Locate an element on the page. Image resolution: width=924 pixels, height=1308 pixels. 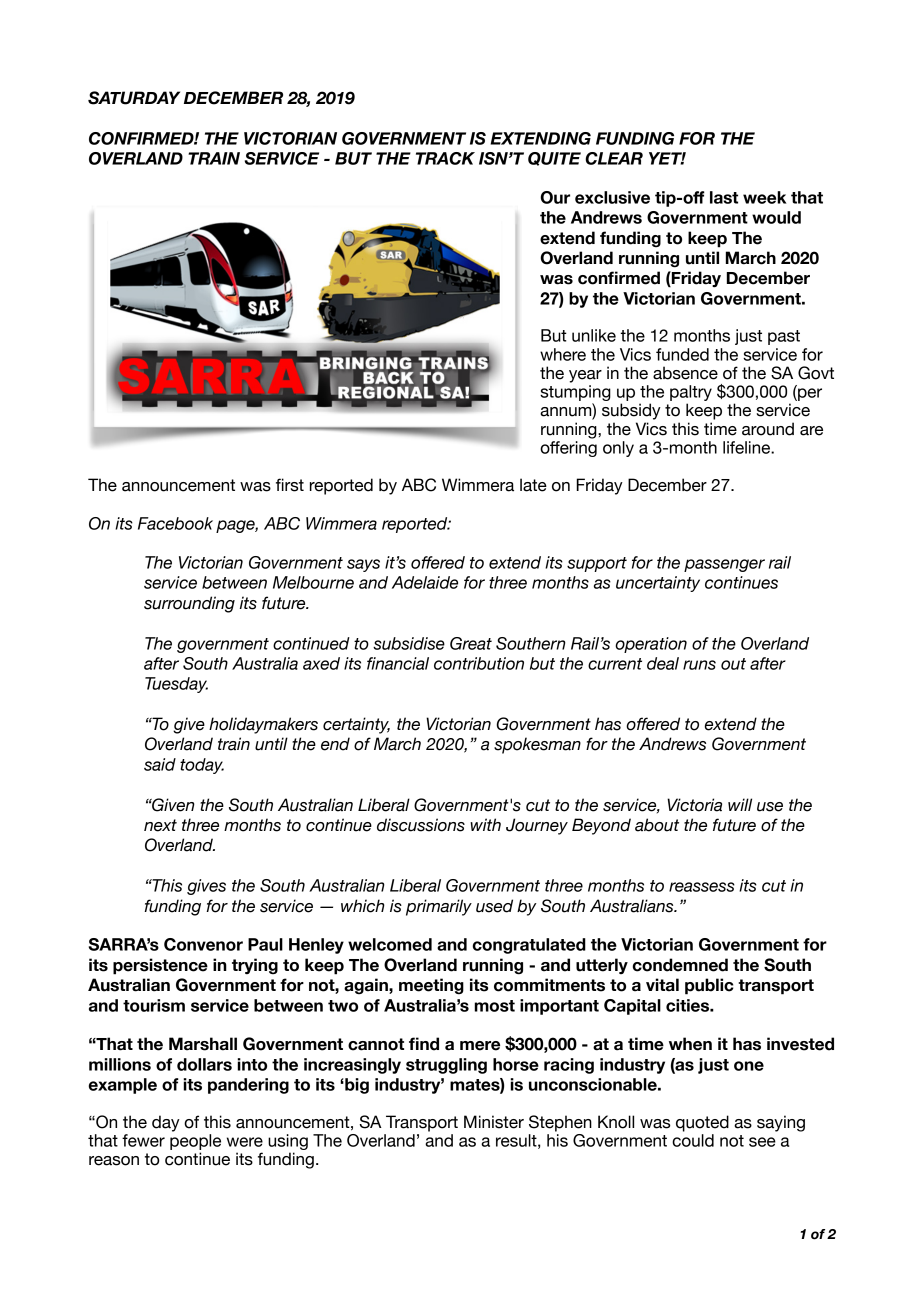
with is located at coordinates (485, 824).
